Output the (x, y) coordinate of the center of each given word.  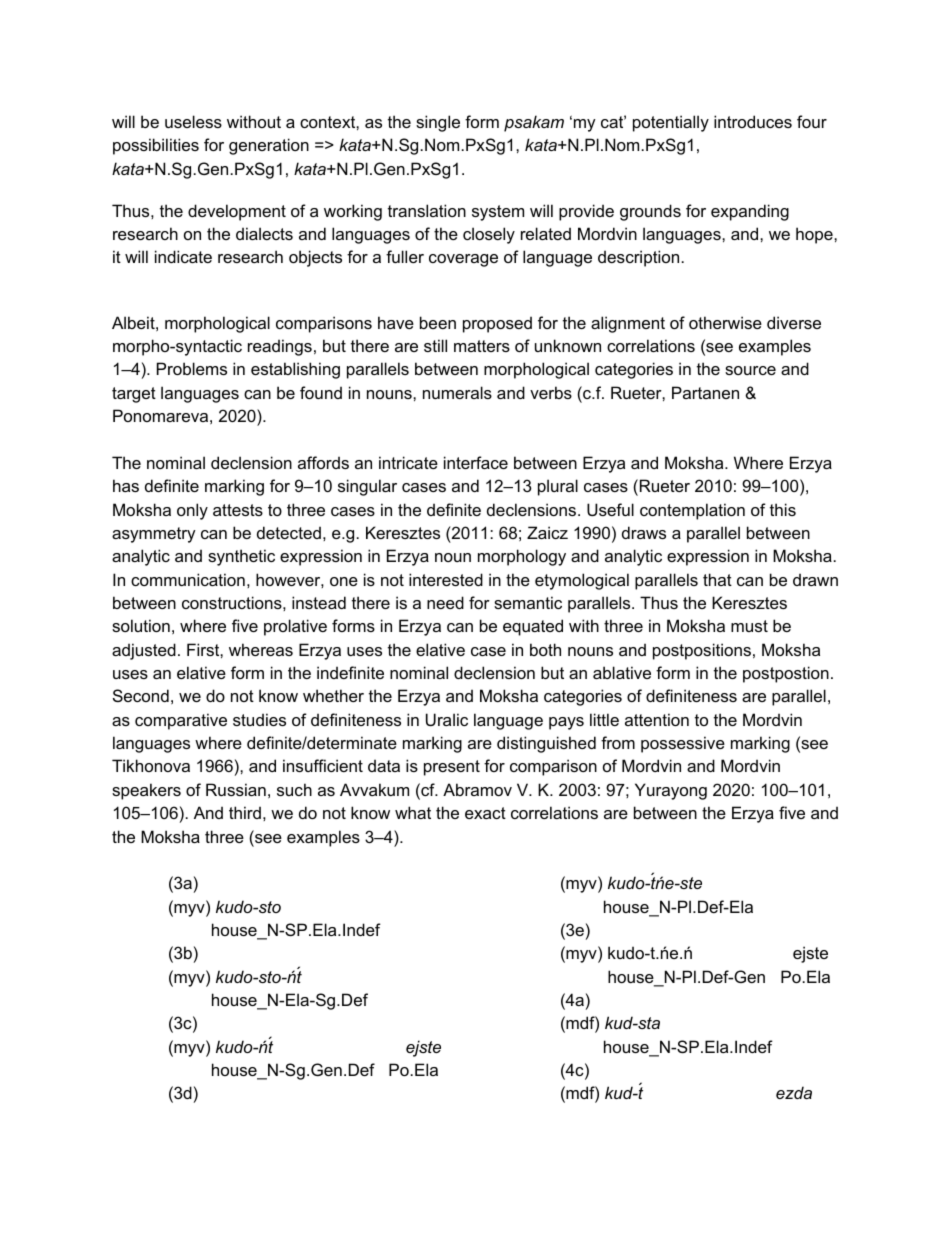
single (438, 123)
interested (446, 579)
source (750, 370)
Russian (236, 789)
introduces (753, 121)
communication (188, 579)
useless (193, 121)
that (717, 579)
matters (482, 346)
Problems (192, 368)
